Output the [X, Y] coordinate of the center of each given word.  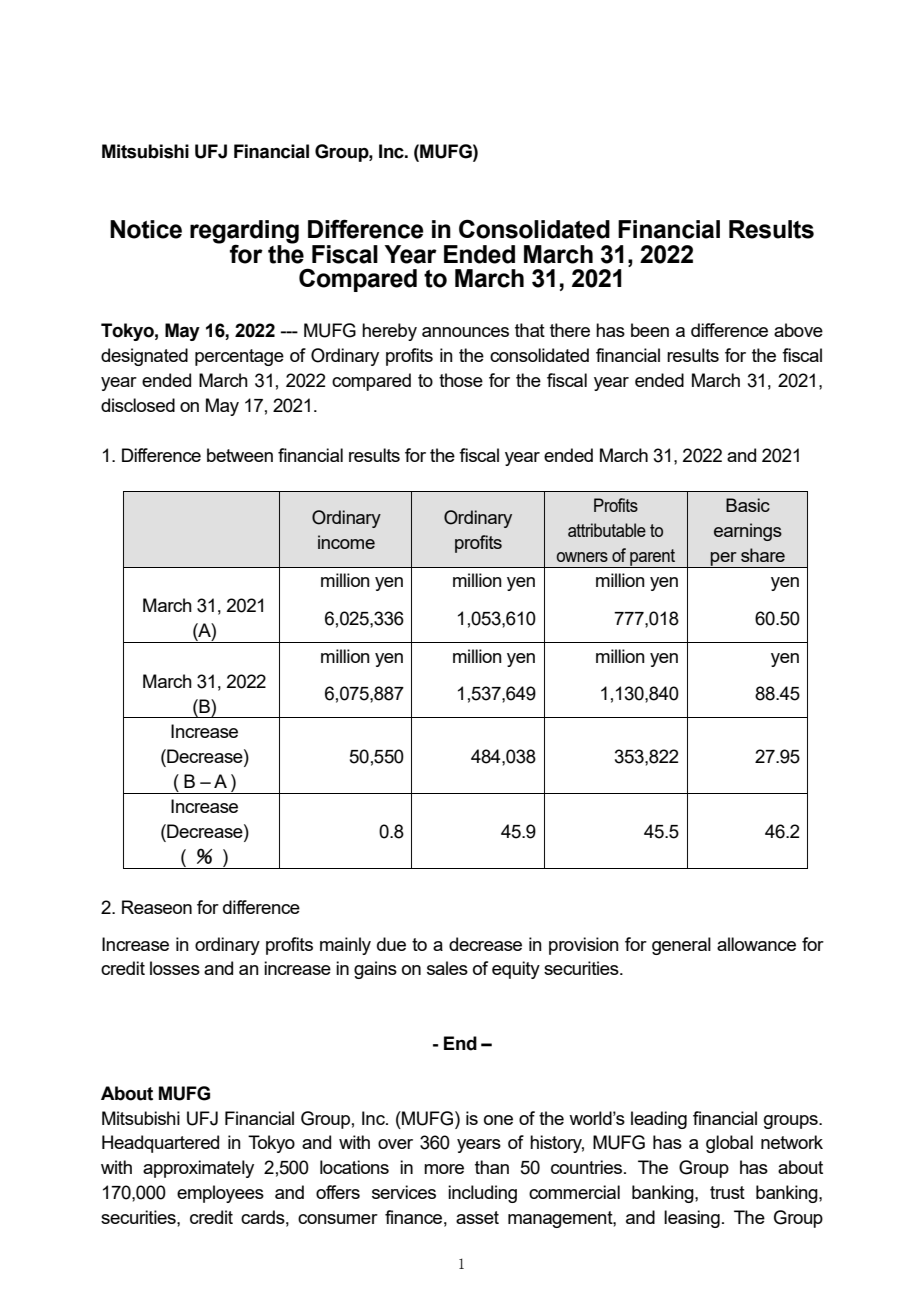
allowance [756, 944]
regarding [244, 233]
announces [465, 332]
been [650, 330]
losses [175, 968]
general [681, 946]
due [391, 944]
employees [220, 1194]
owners [582, 557]
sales [447, 968]
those [461, 380]
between [240, 455]
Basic [748, 505]
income [346, 542]
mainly [345, 946]
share [763, 555]
